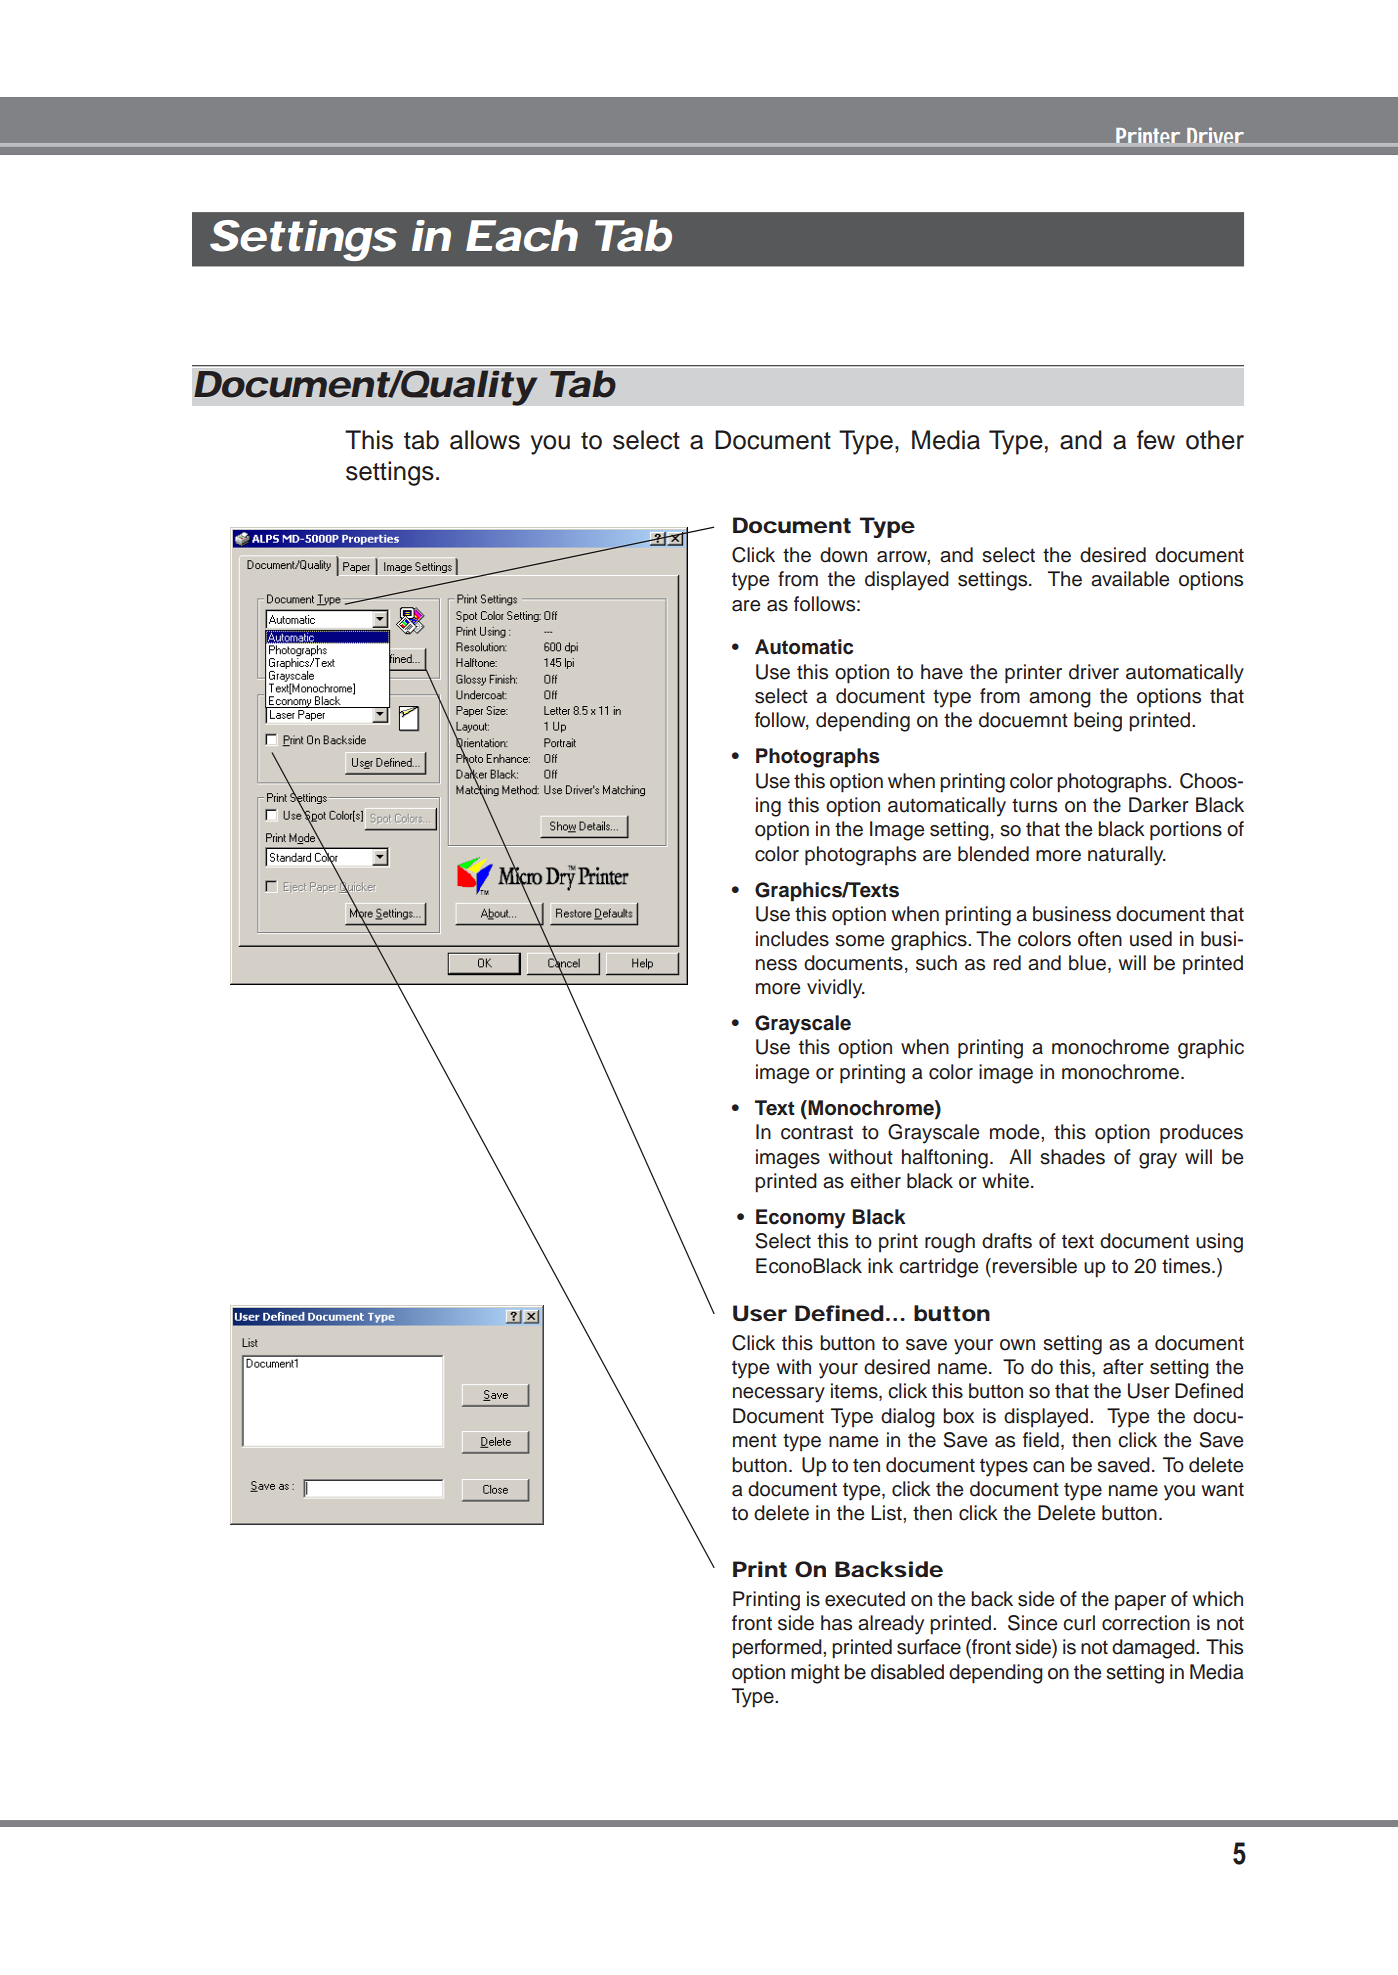 The image size is (1398, 1975). Describe the element at coordinates (485, 440) in the image. I see `allows` at that location.
